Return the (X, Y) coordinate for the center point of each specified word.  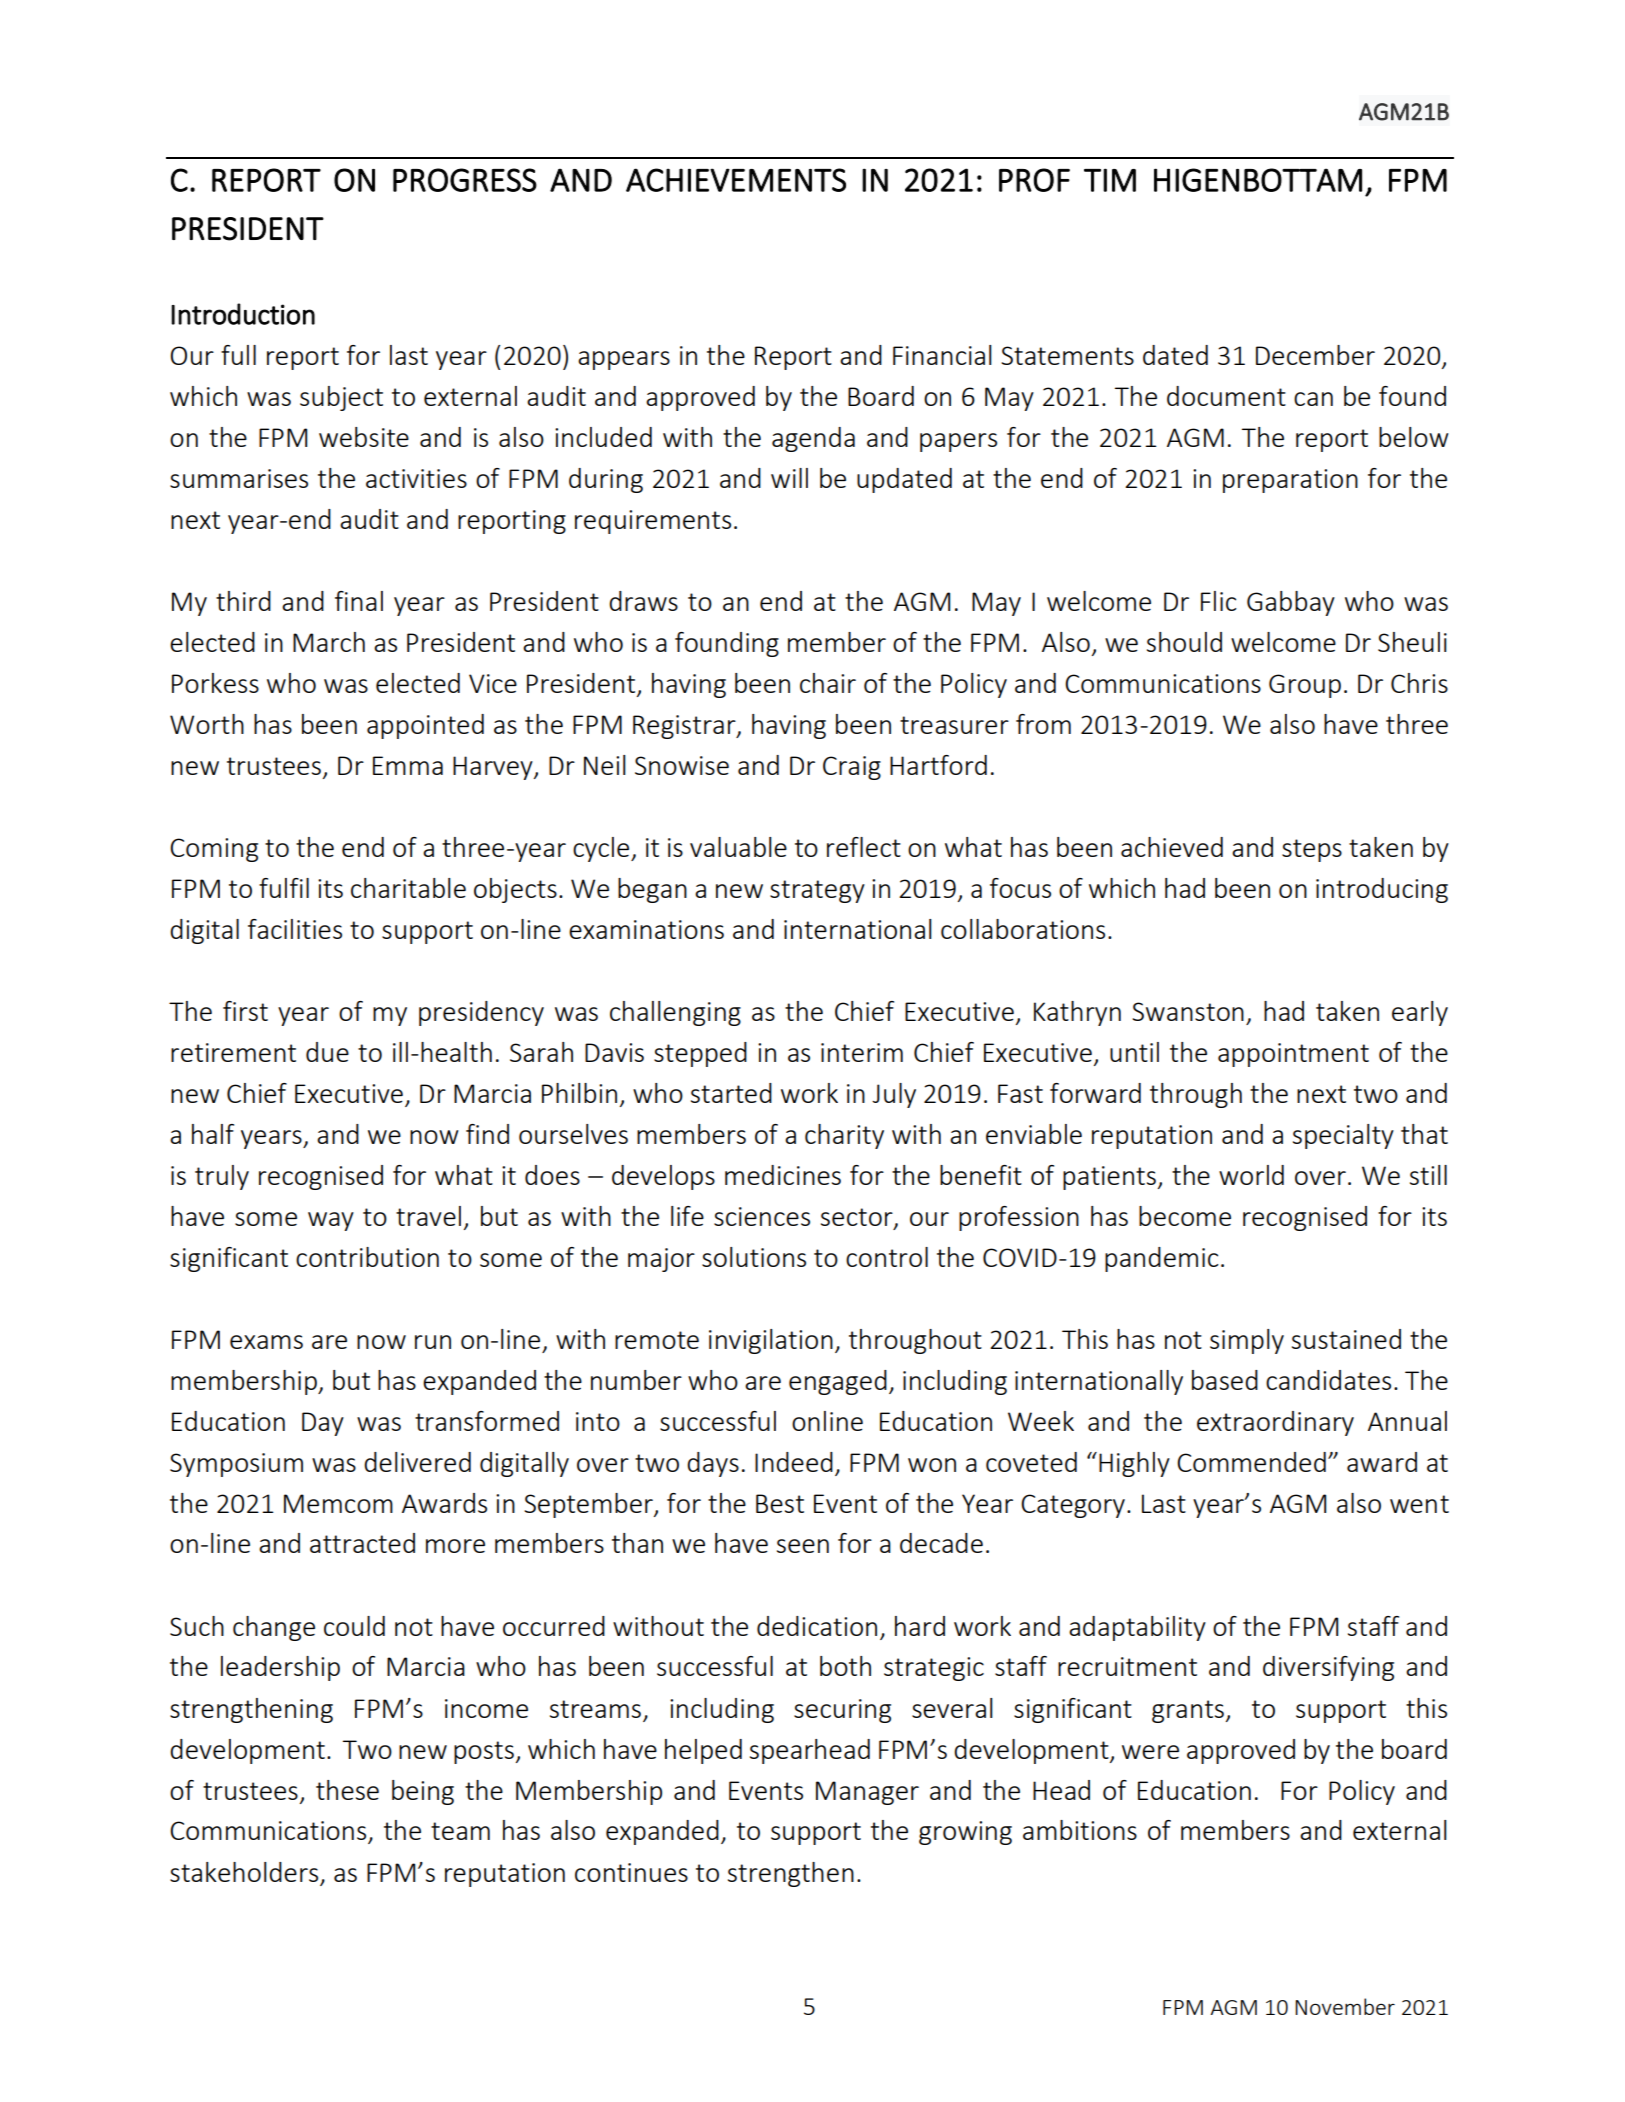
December (1315, 355)
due (327, 1052)
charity (844, 1136)
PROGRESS (465, 180)
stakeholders (244, 1872)
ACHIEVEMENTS (736, 180)
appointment (1293, 1055)
